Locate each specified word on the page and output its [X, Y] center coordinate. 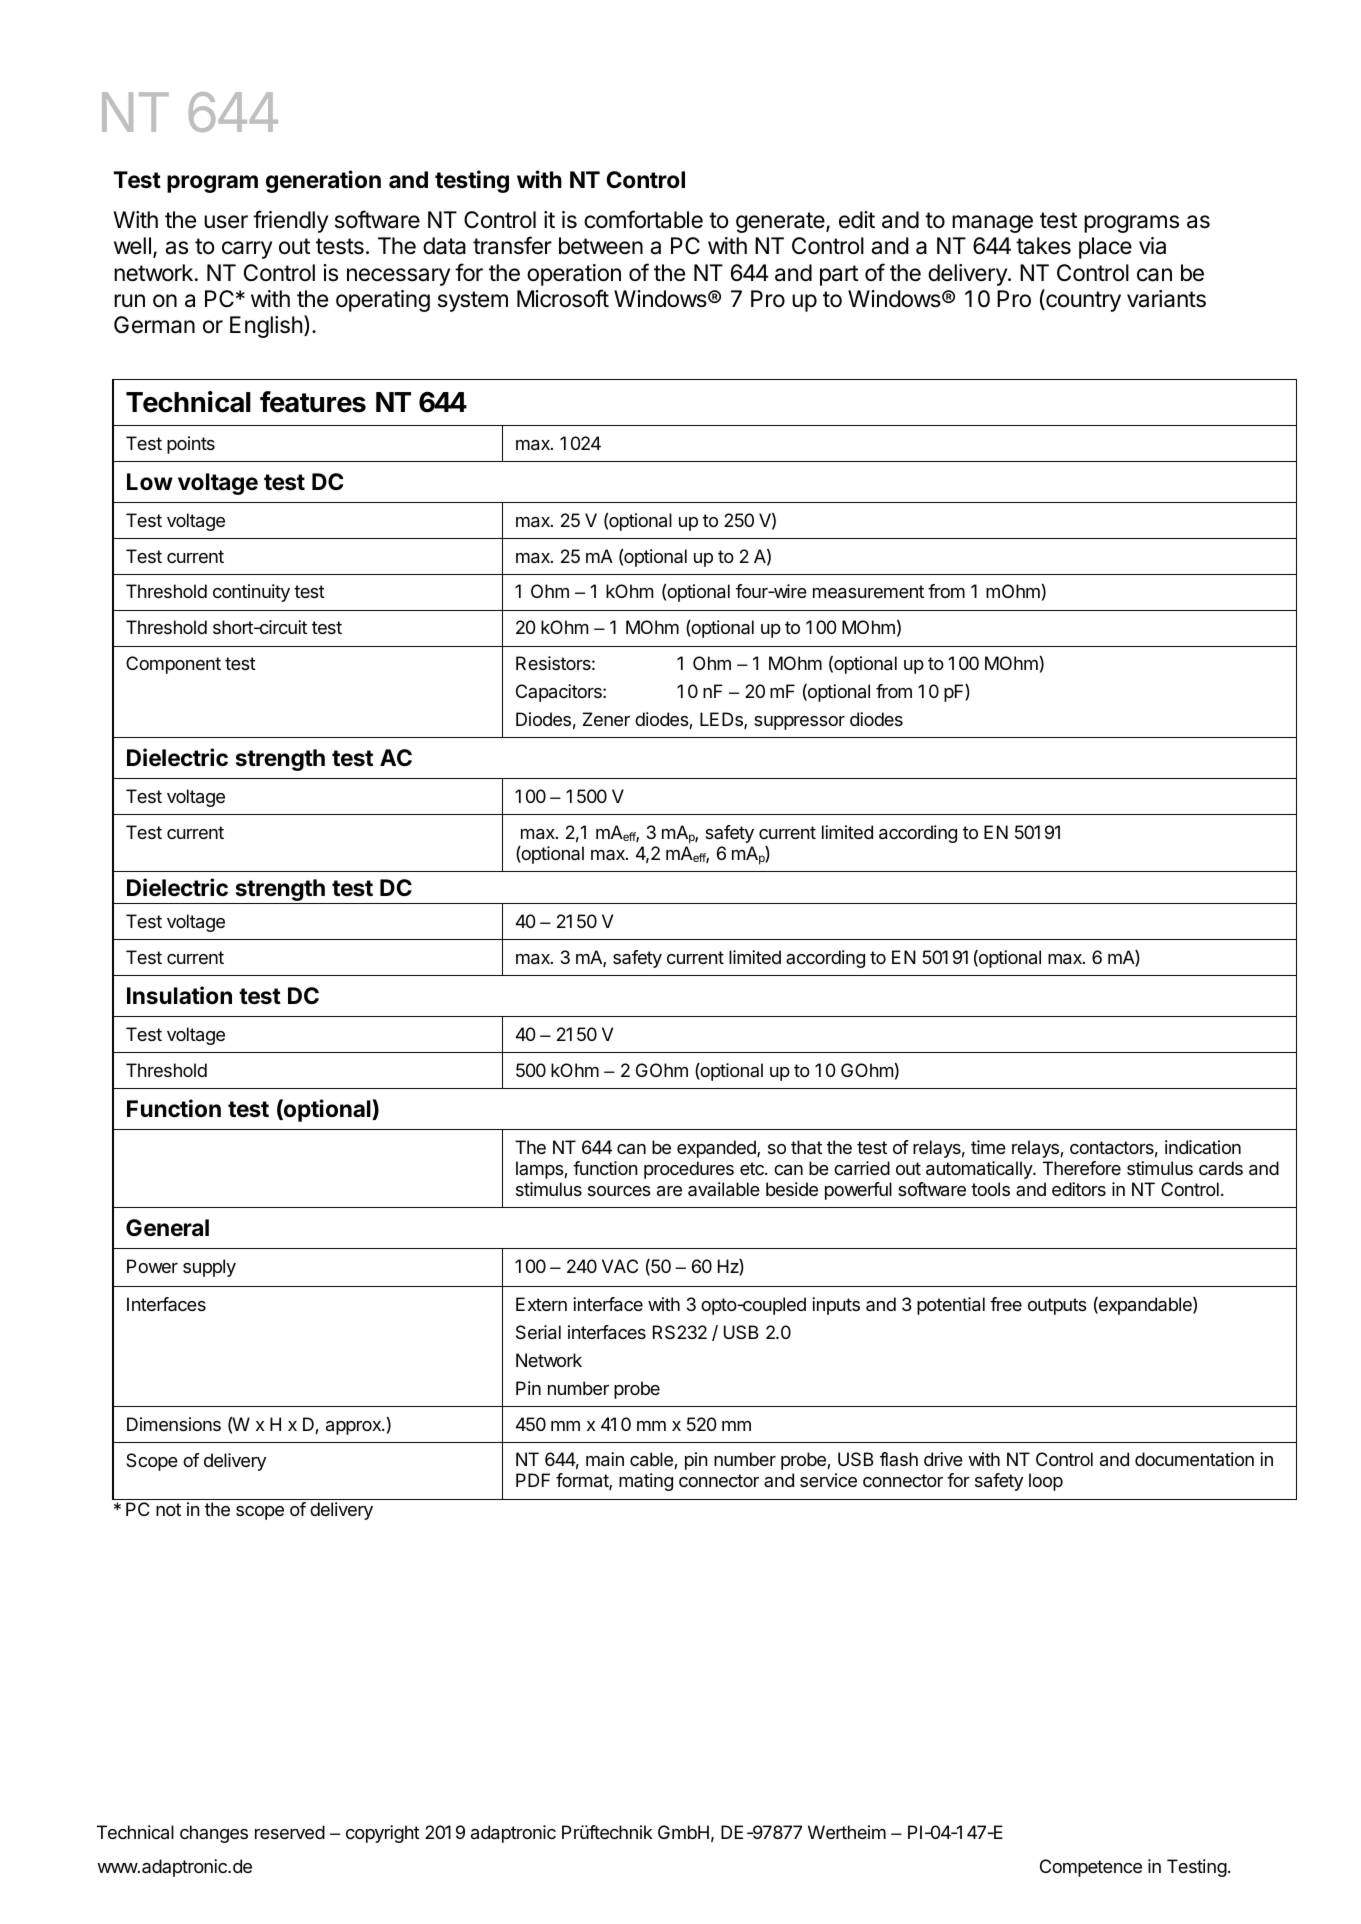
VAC [620, 1266]
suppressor [799, 723]
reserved [290, 1832]
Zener [606, 719]
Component [173, 665]
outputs [1057, 1306]
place [1105, 248]
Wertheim [847, 1832]
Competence [1091, 1868]
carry [247, 250]
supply [209, 1268]
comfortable [643, 219]
